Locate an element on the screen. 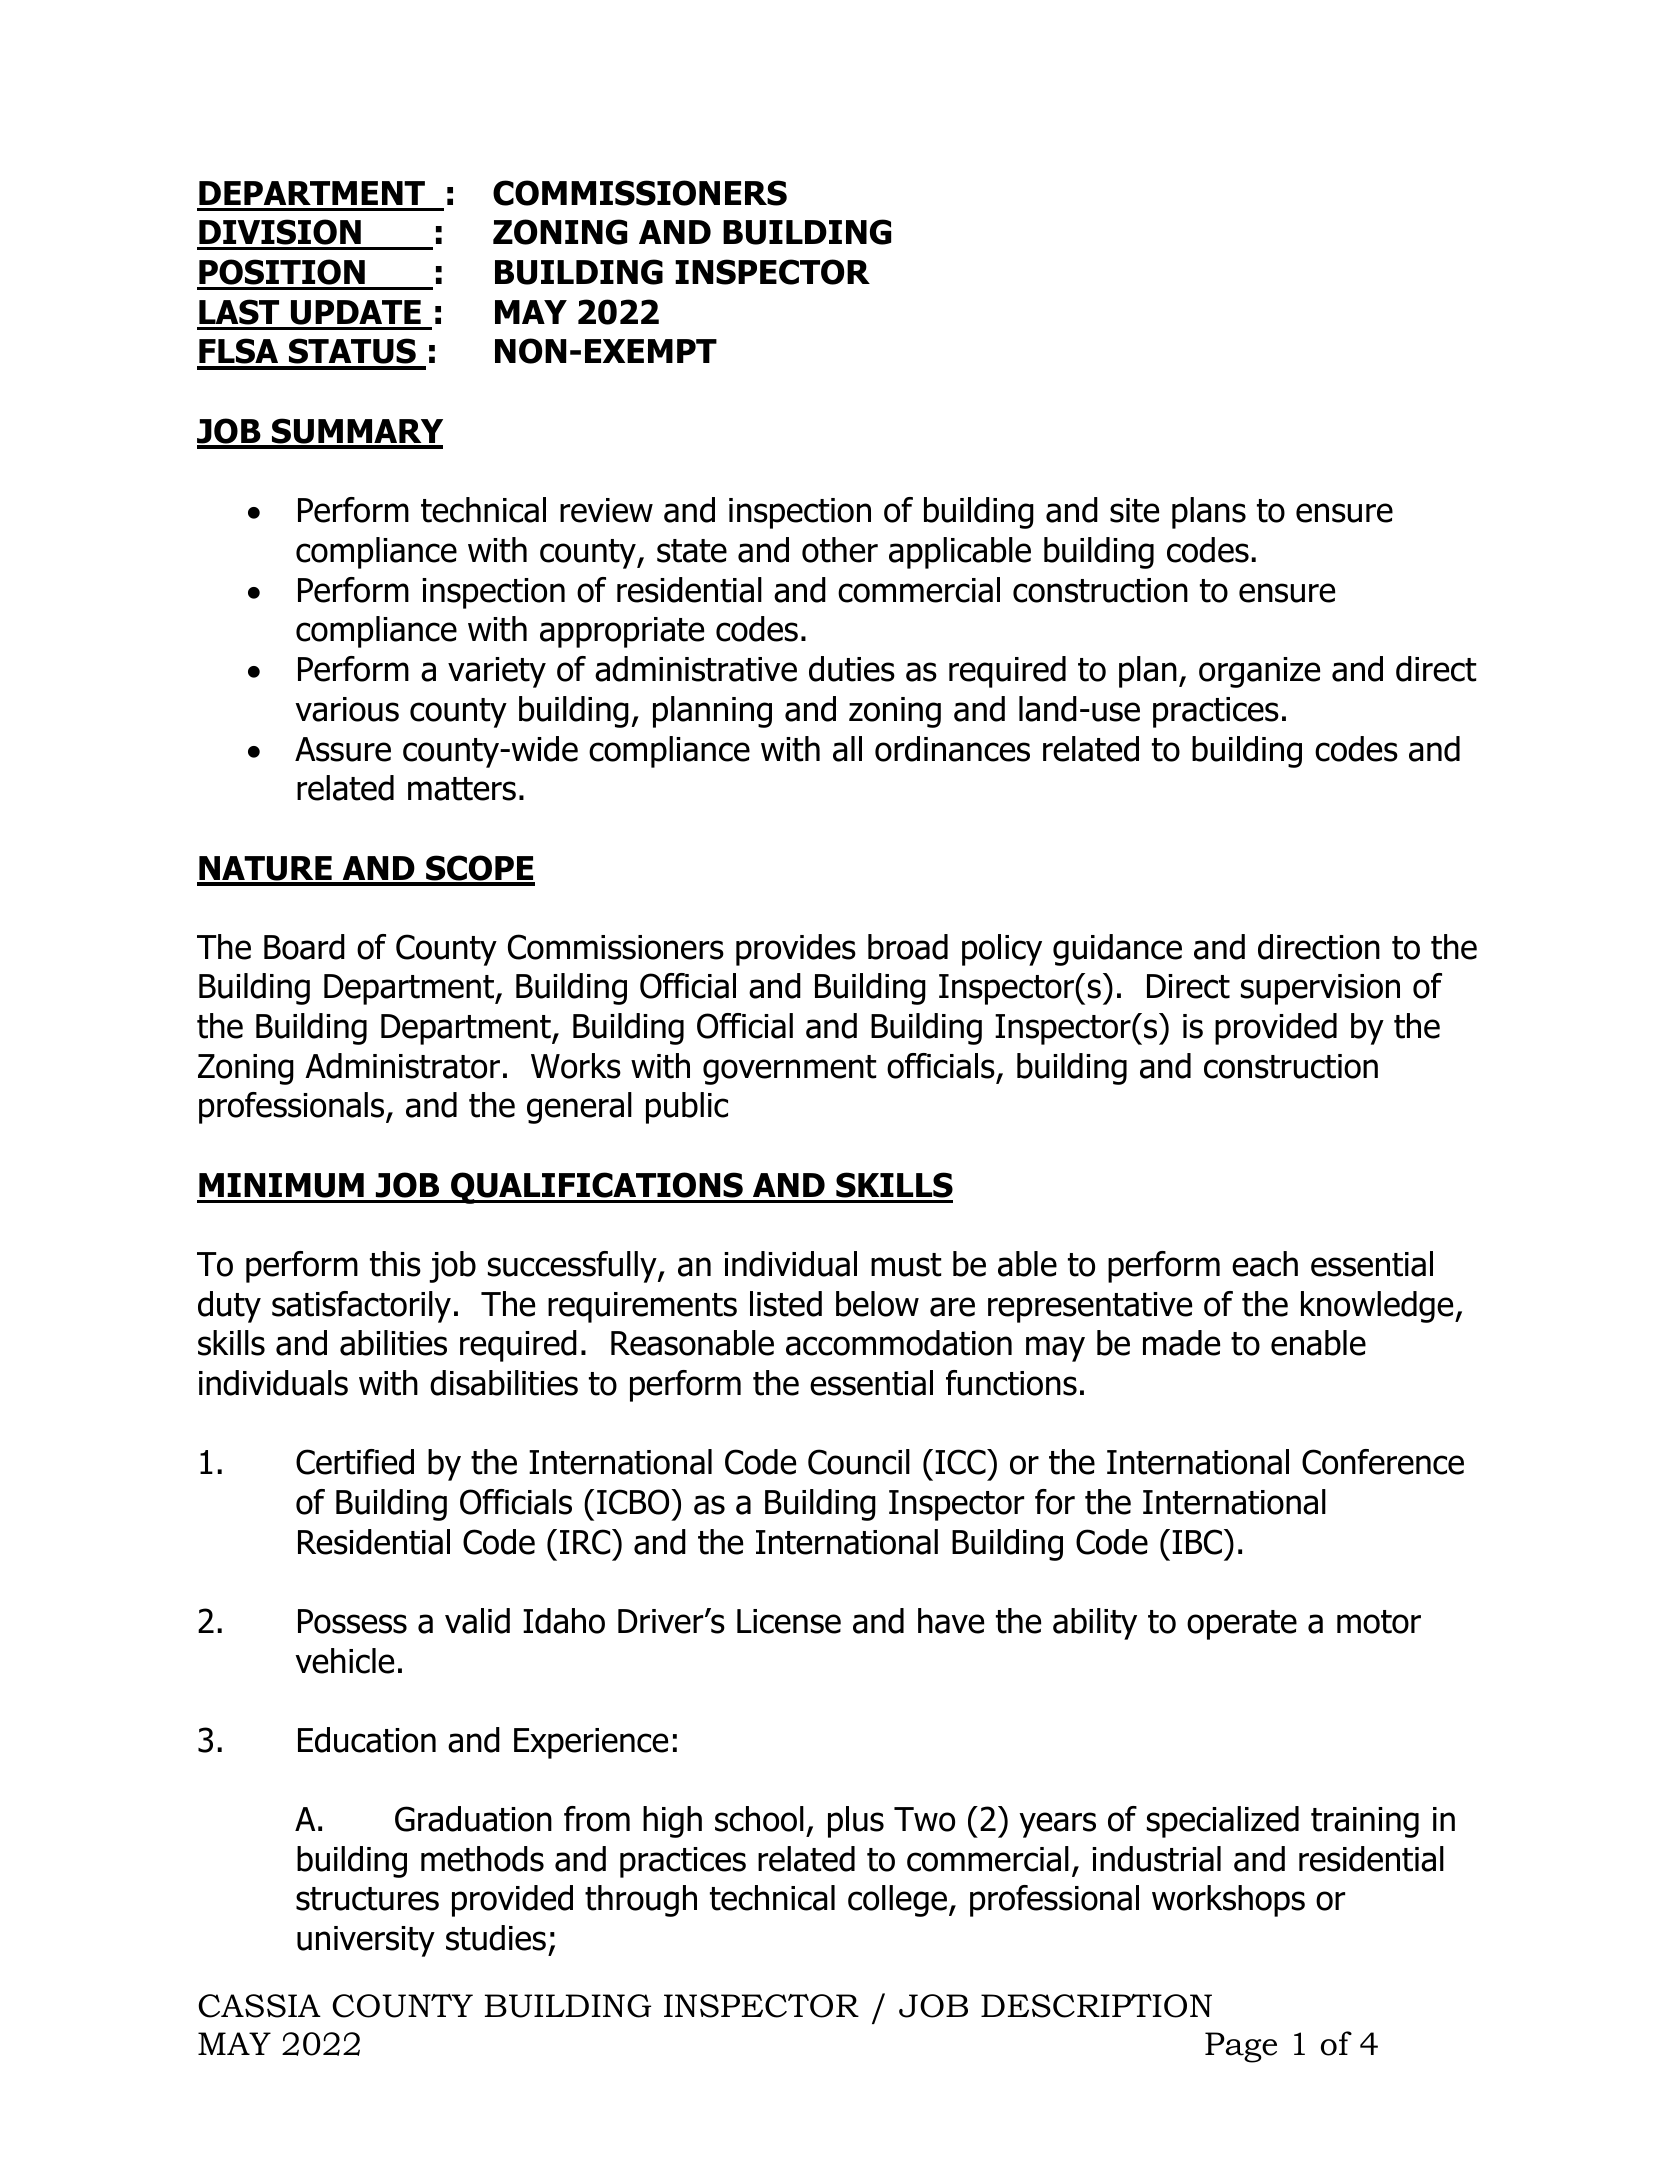 The width and height of the screenshot is (1675, 2168). Page is located at coordinates (1241, 2047).
